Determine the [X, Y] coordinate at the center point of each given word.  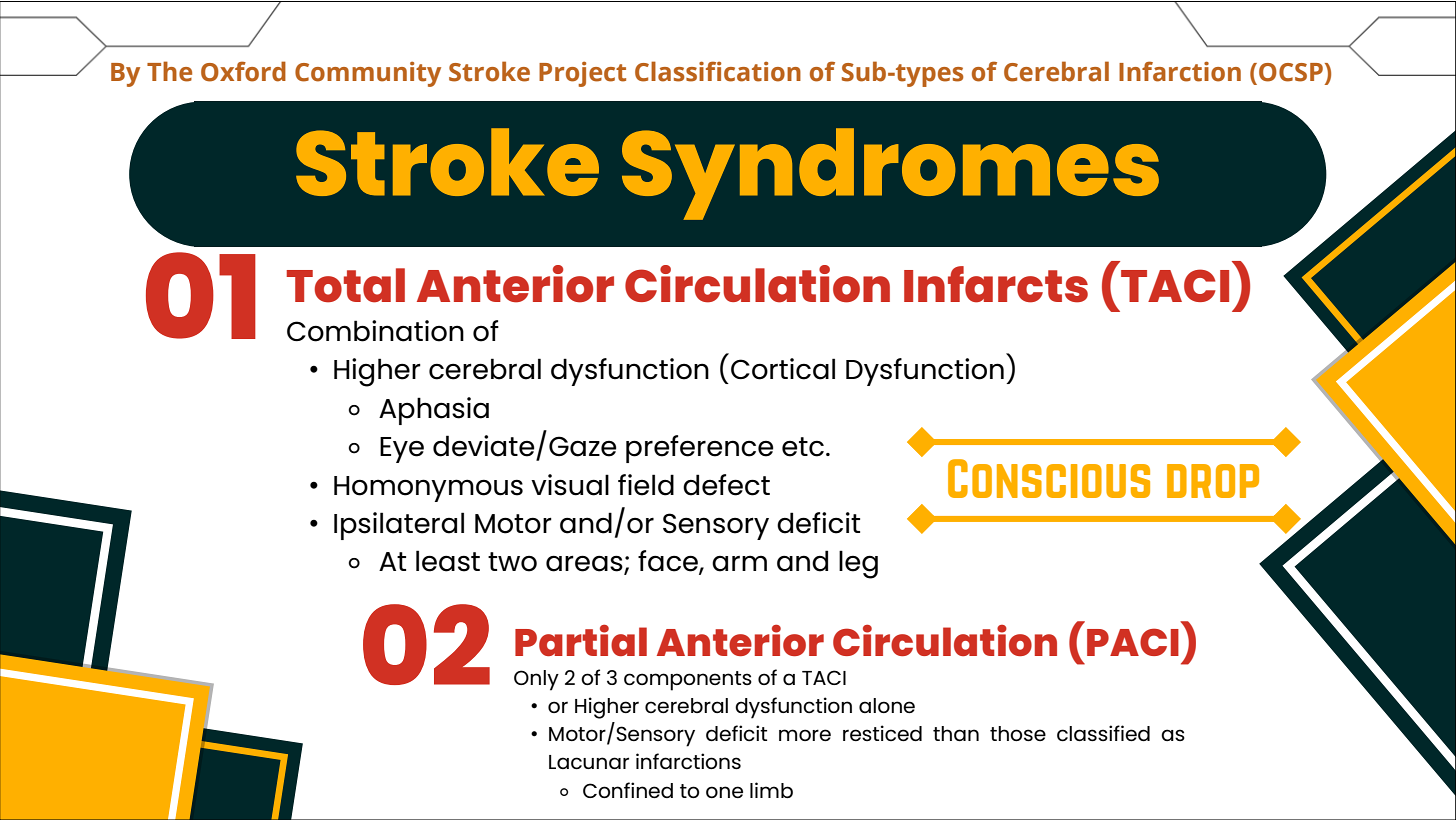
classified [1103, 733]
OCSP [1291, 72]
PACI [1133, 642]
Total [346, 285]
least [448, 561]
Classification [718, 71]
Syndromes [890, 174]
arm [739, 563]
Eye [402, 450]
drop [1213, 481]
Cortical [783, 369]
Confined [628, 790]
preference [699, 449]
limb [771, 790]
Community [368, 74]
